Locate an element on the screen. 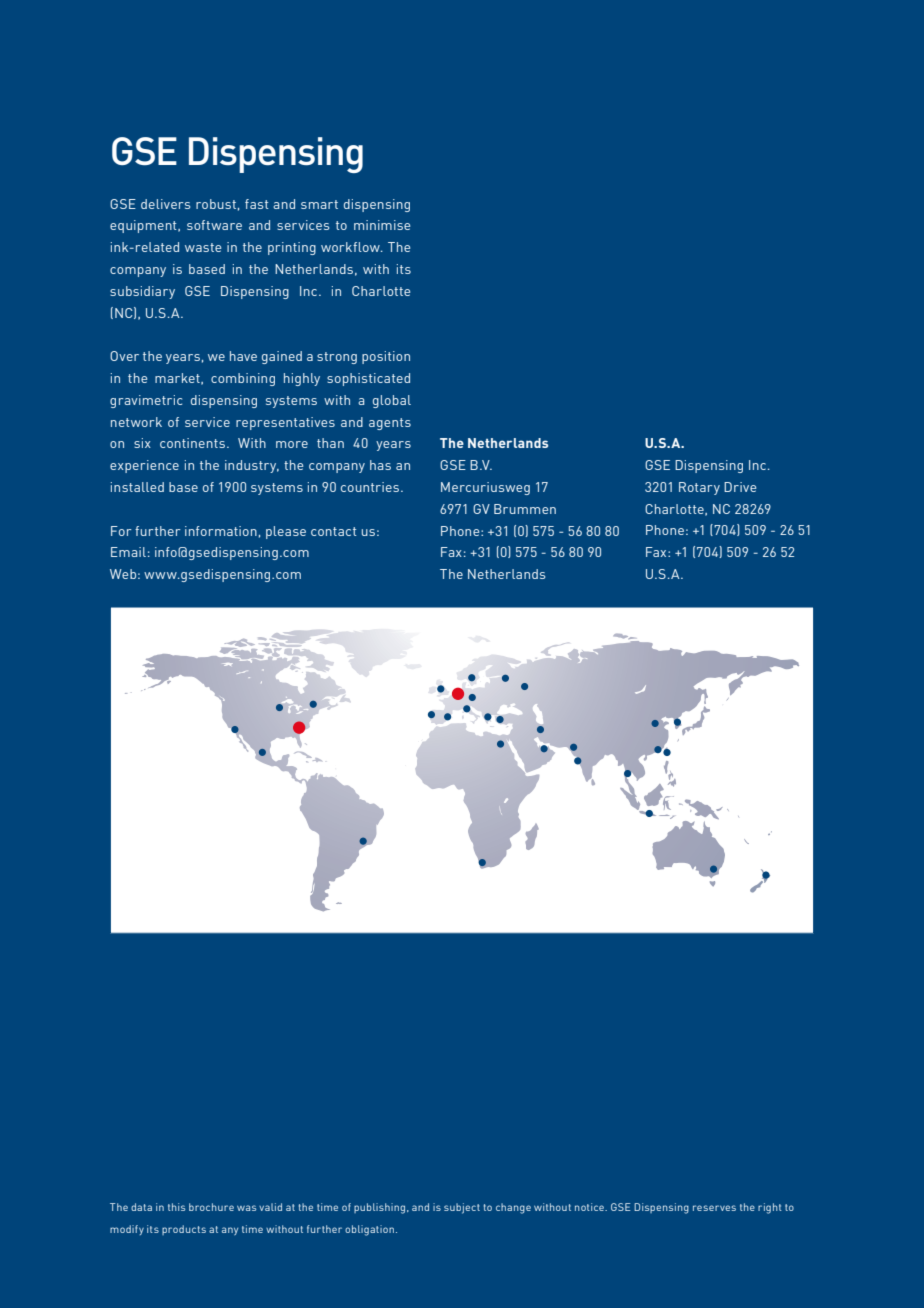  continents is located at coordinates (192, 443).
